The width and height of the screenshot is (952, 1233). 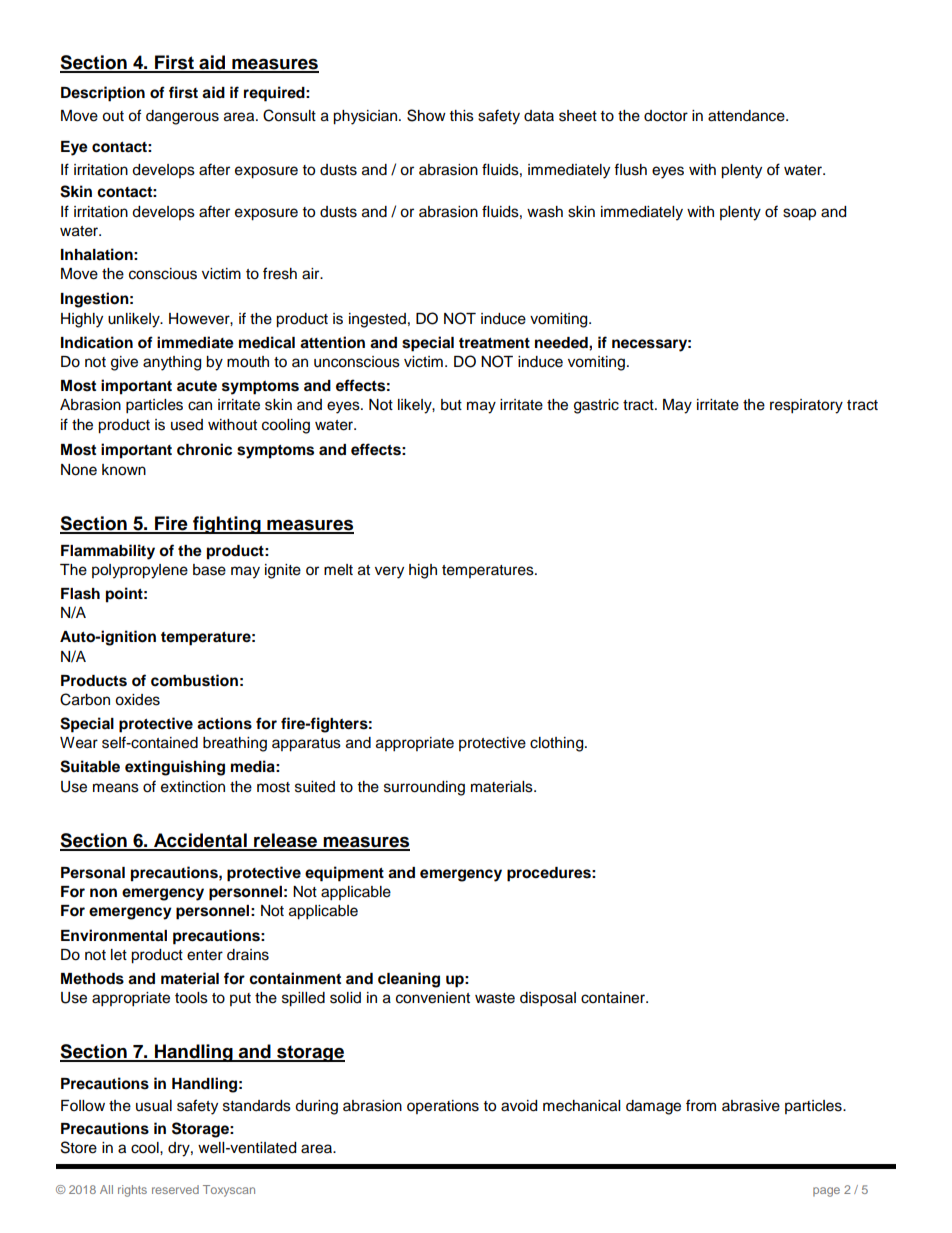 I want to click on Environmental, so click(x=114, y=935).
